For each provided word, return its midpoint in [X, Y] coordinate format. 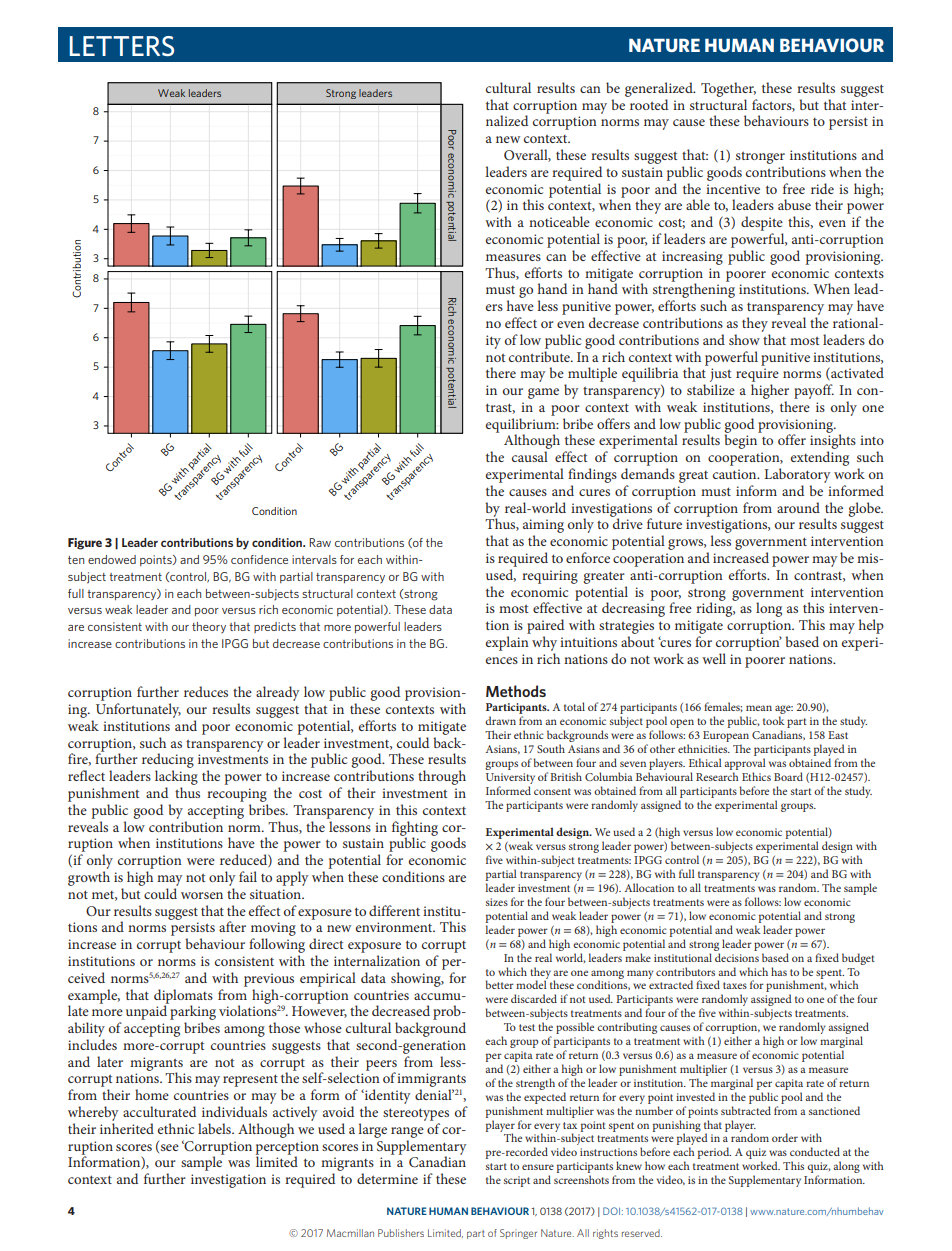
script [517, 1181]
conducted [815, 1151]
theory [209, 627]
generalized [660, 89]
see [170, 1147]
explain [507, 643]
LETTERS [121, 46]
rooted [649, 104]
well [714, 658]
